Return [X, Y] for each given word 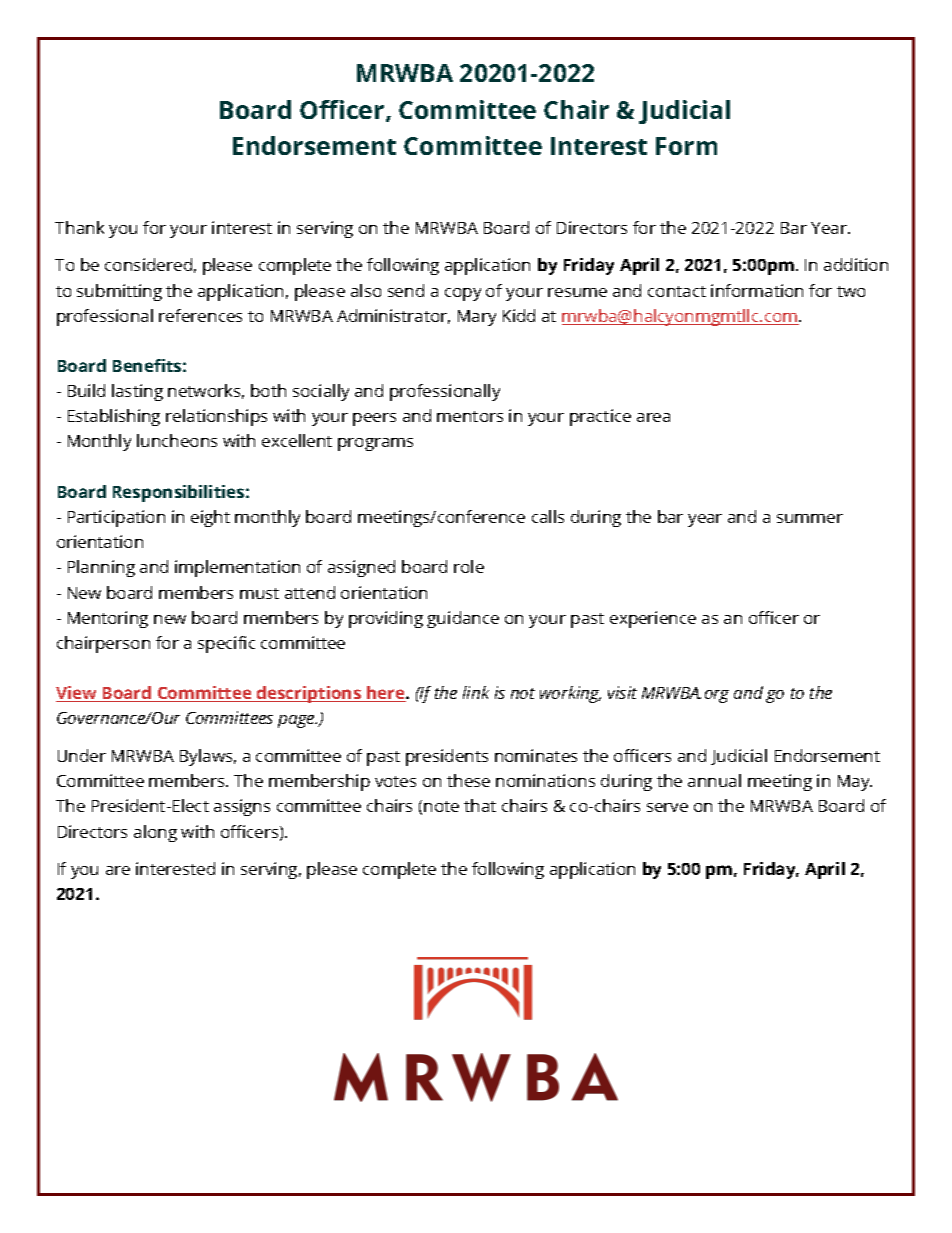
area [653, 417]
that [480, 805]
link [476, 692]
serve [667, 807]
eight [210, 518]
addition [856, 264]
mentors [470, 416]
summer [810, 518]
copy [463, 294]
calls [548, 516]
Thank [79, 227]
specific [226, 644]
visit [622, 692]
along [155, 833]
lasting [137, 392]
